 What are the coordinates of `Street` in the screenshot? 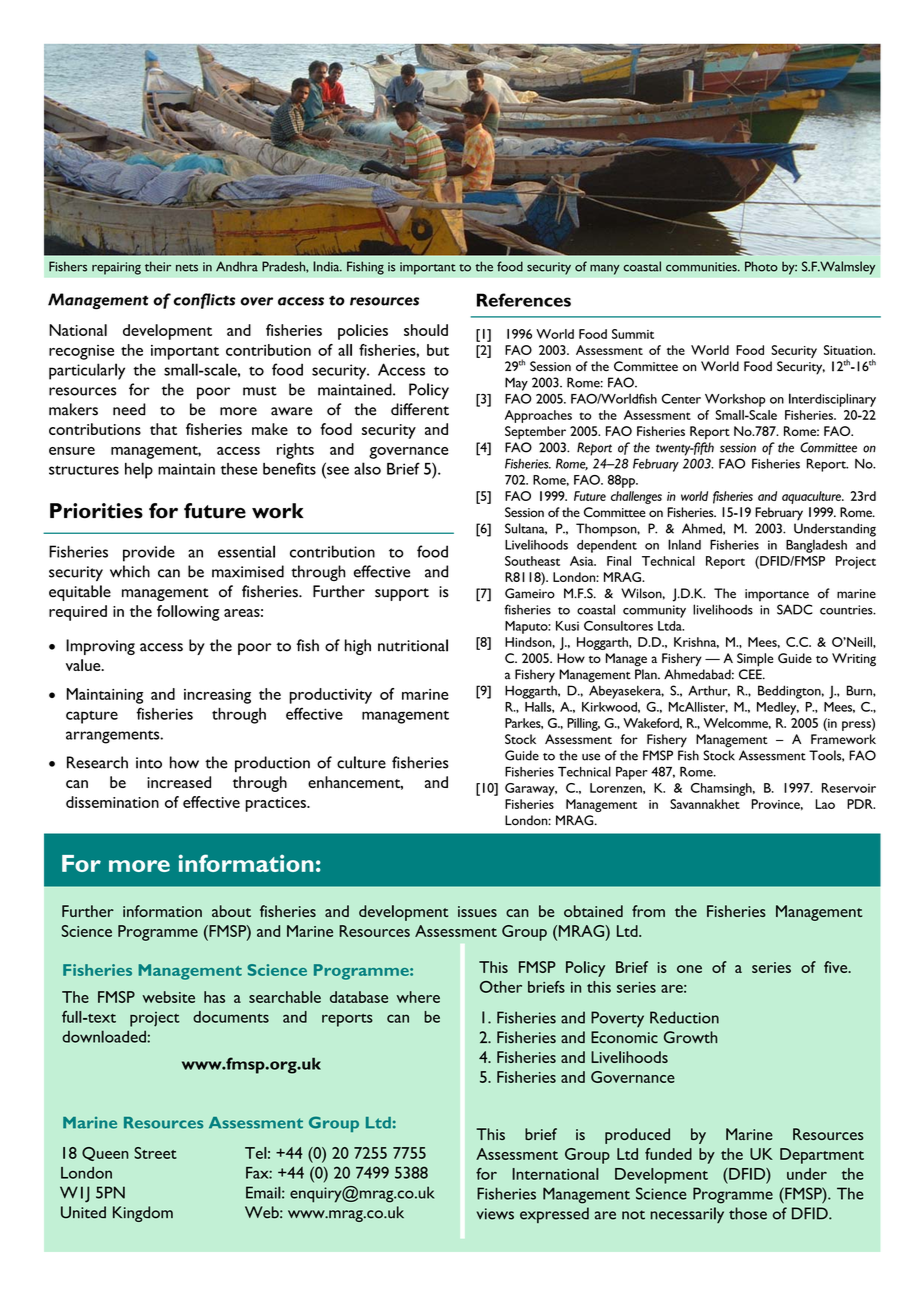 It's located at (155, 1153).
